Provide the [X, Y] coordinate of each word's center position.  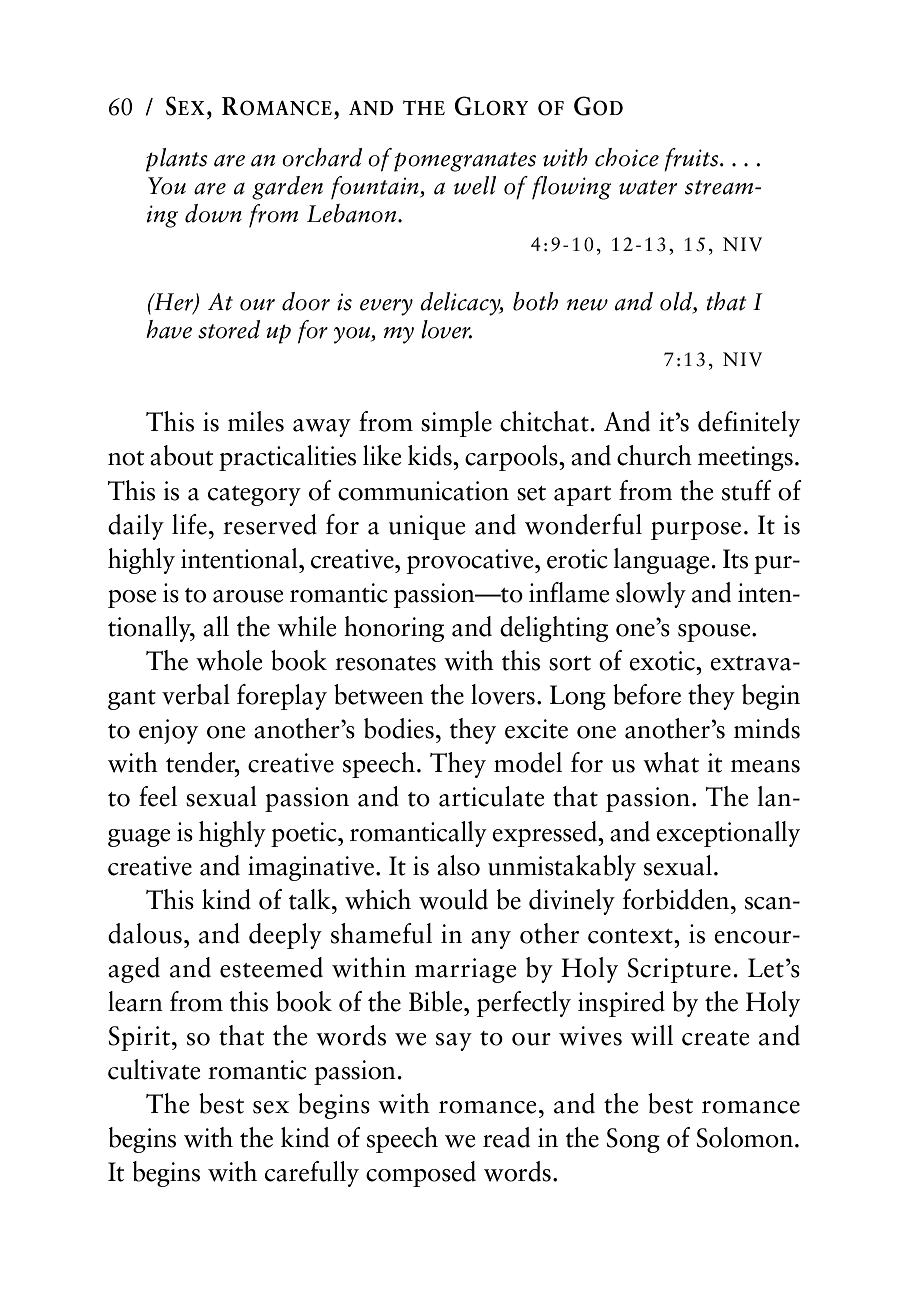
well [475, 185]
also [458, 865]
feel [158, 796]
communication [423, 491]
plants [177, 160]
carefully [312, 1174]
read [506, 1137]
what [671, 762]
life [189, 524]
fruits [692, 160]
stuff [747, 490]
